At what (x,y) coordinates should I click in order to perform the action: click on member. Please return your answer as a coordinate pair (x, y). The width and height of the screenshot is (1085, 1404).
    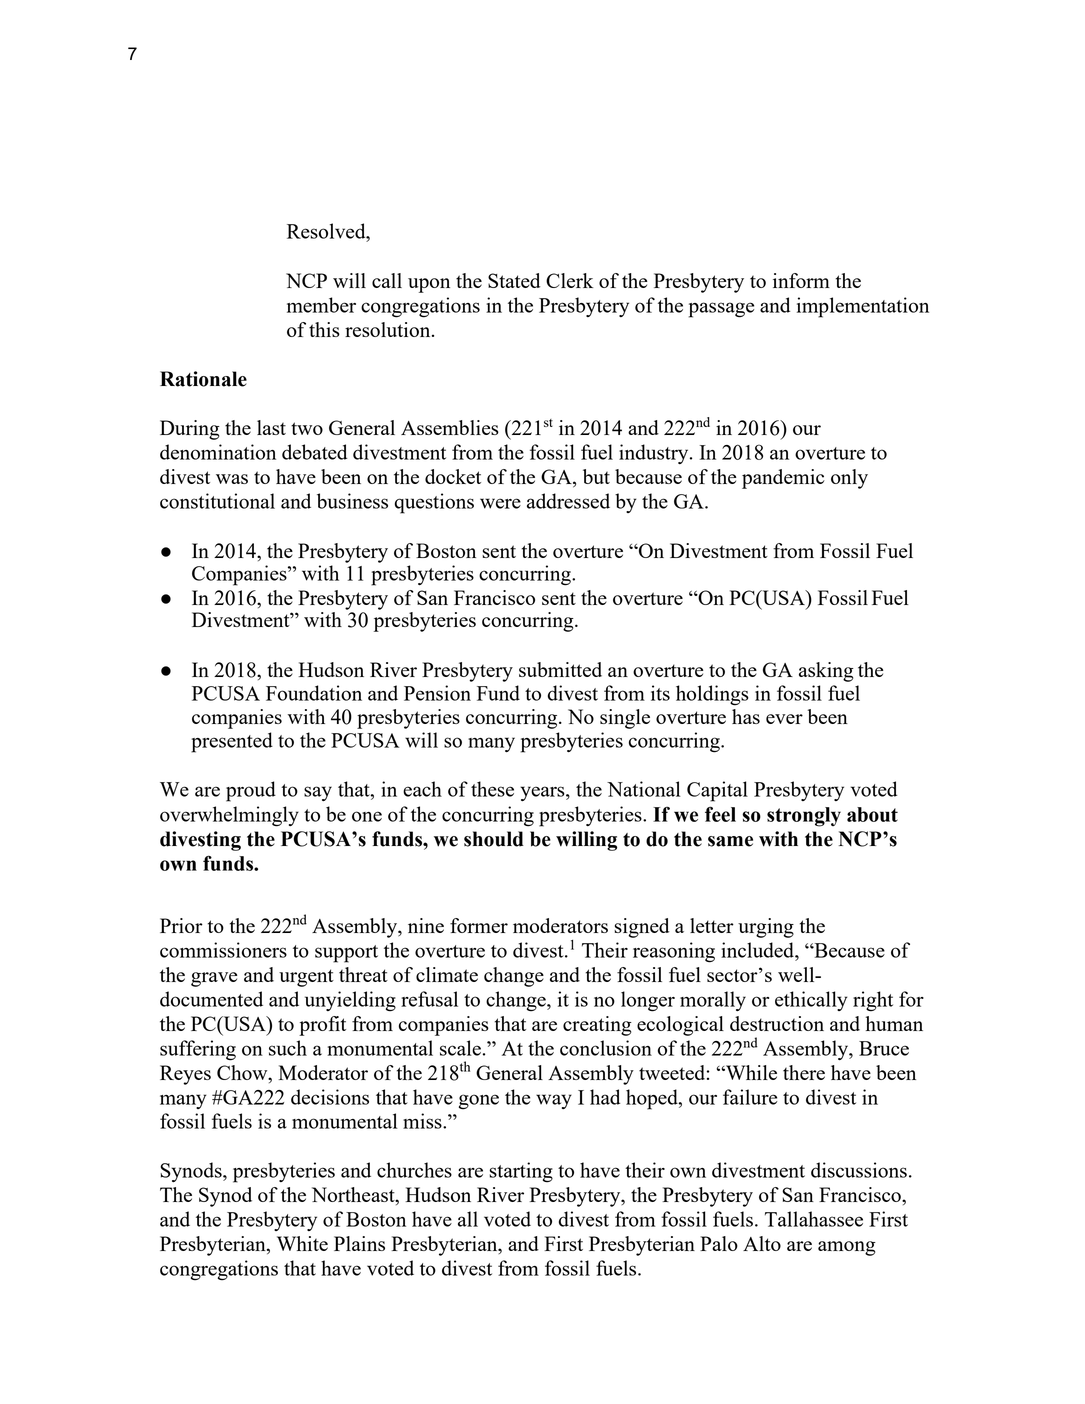
    Looking at the image, I should click on (321, 305).
